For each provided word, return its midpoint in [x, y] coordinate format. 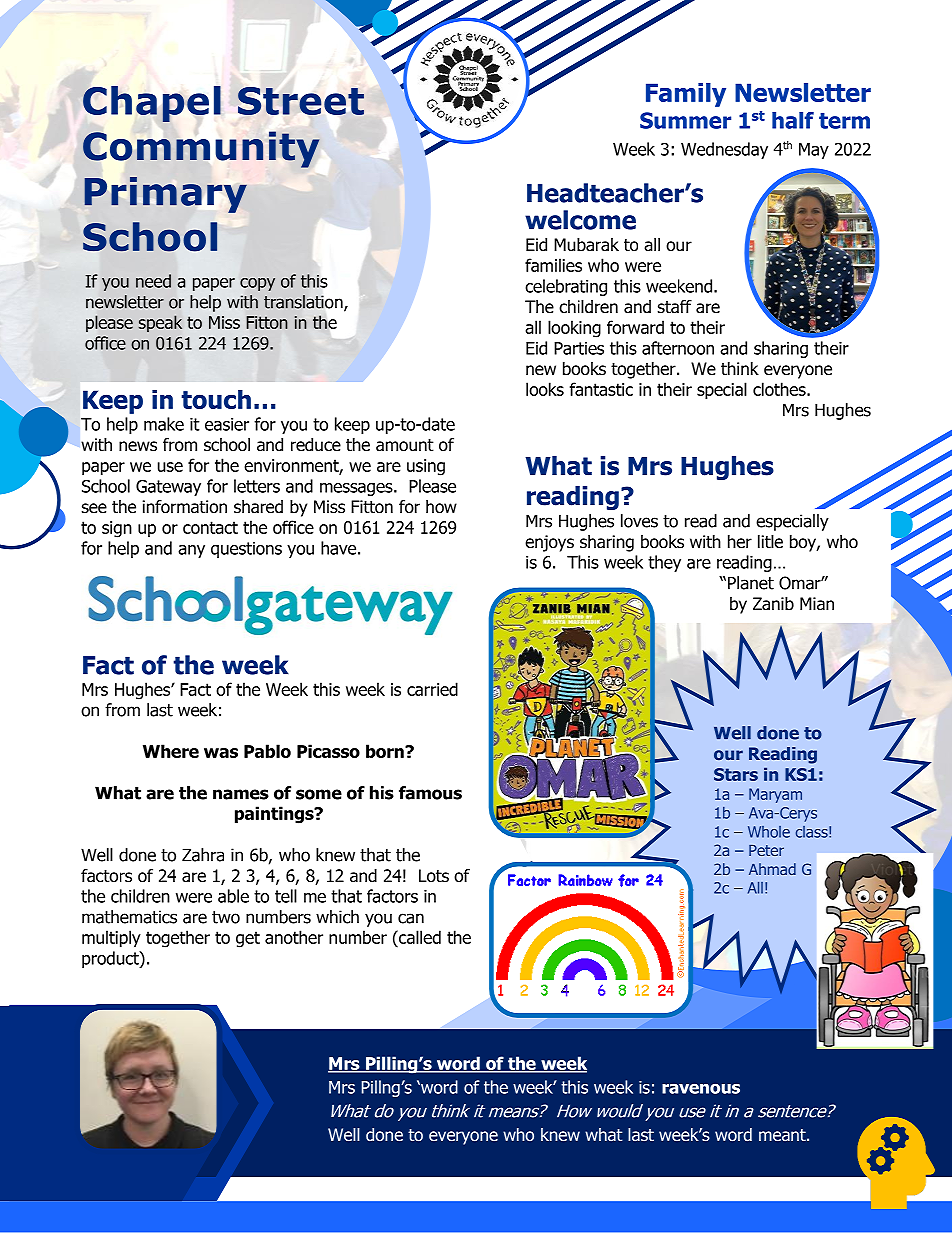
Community [201, 149]
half [793, 120]
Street [301, 101]
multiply [111, 939]
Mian [817, 604]
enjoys [549, 543]
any [191, 551]
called [419, 937]
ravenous [701, 1089]
